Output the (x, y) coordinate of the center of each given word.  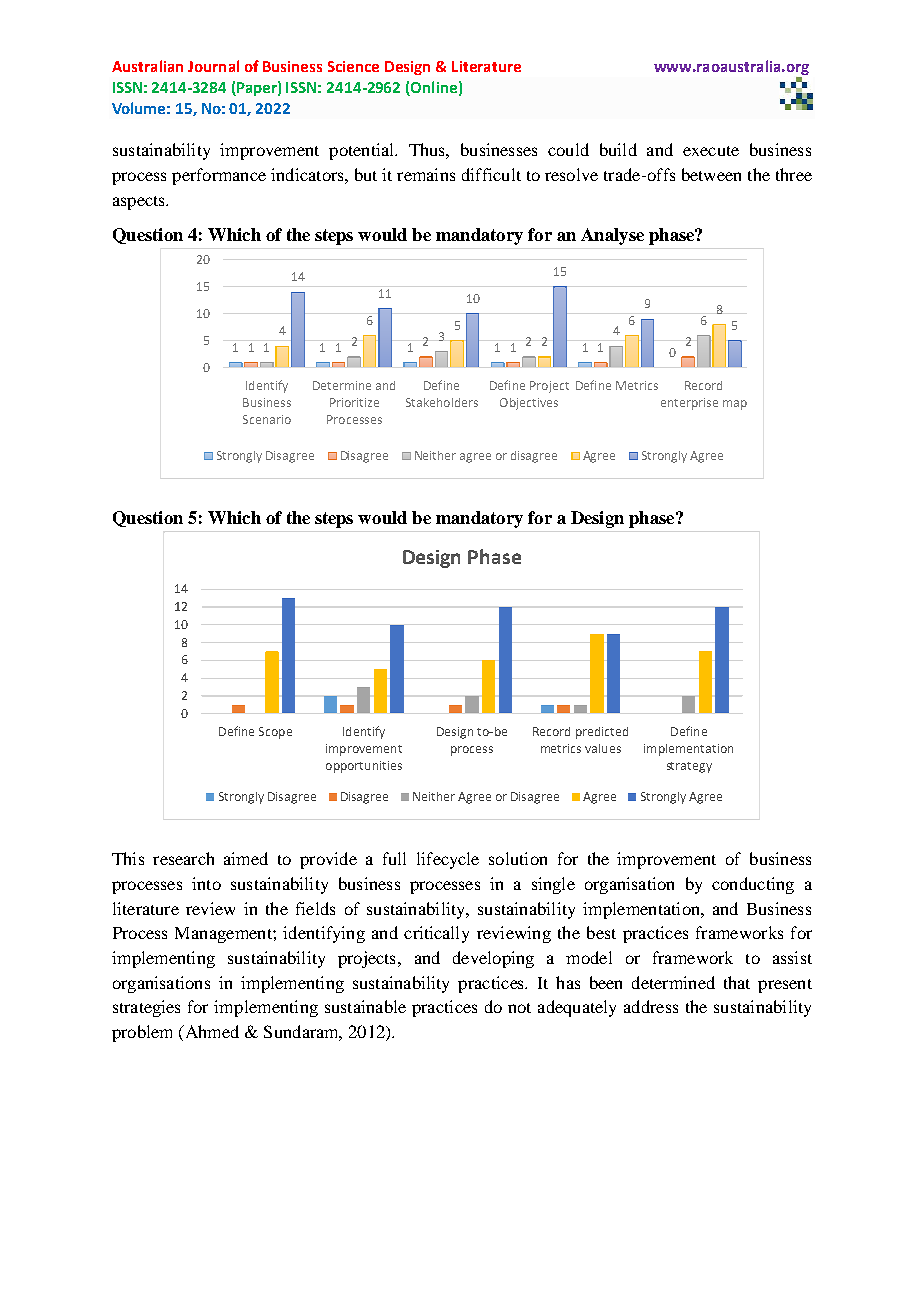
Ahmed (210, 1033)
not (519, 1008)
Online (434, 87)
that (737, 982)
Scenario (267, 419)
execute (711, 151)
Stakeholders (442, 402)
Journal (213, 66)
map (735, 405)
